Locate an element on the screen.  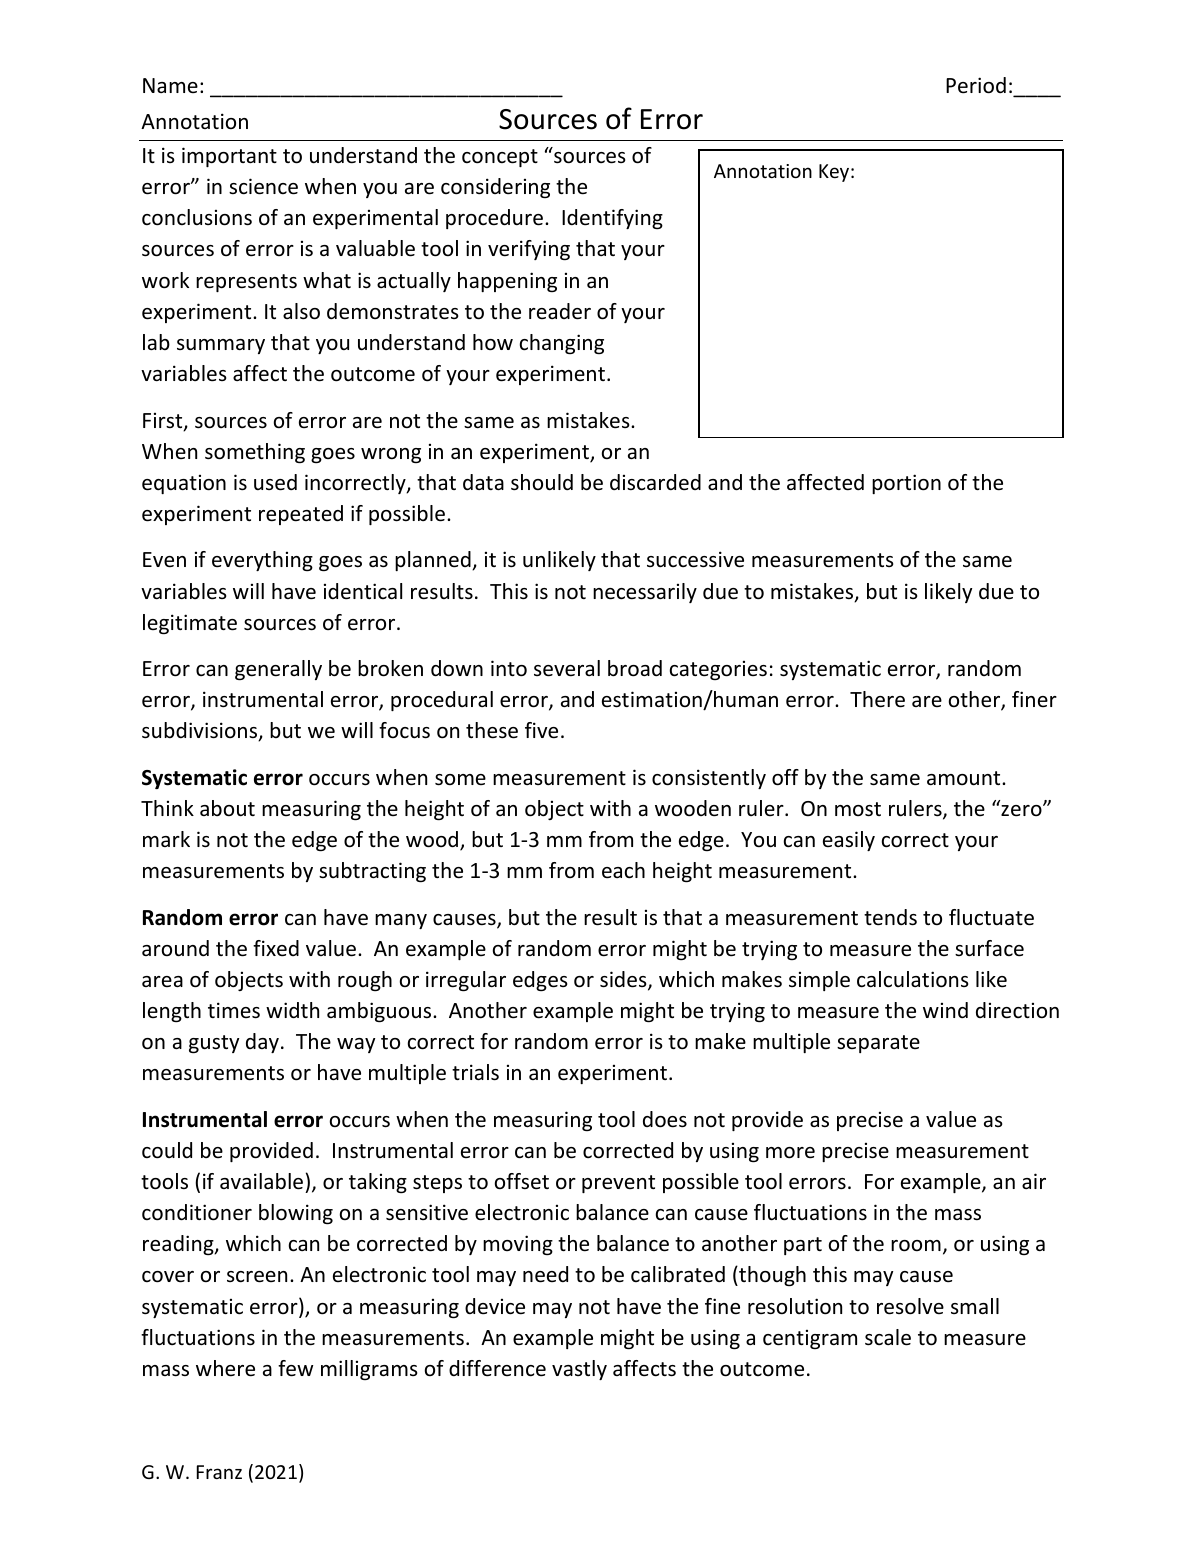
amount is located at coordinates (965, 778).
